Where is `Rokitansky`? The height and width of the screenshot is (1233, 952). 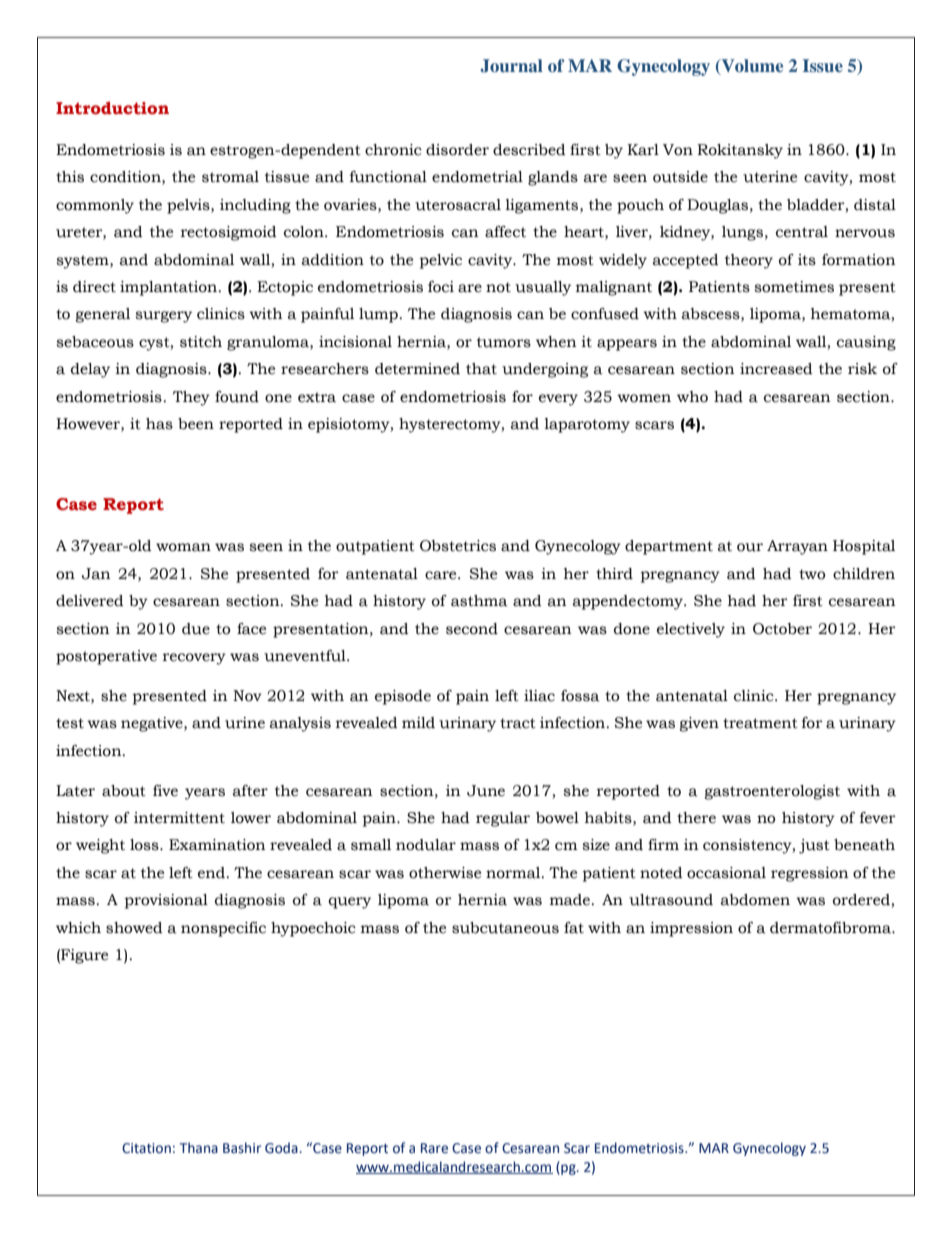 Rokitansky is located at coordinates (740, 151).
